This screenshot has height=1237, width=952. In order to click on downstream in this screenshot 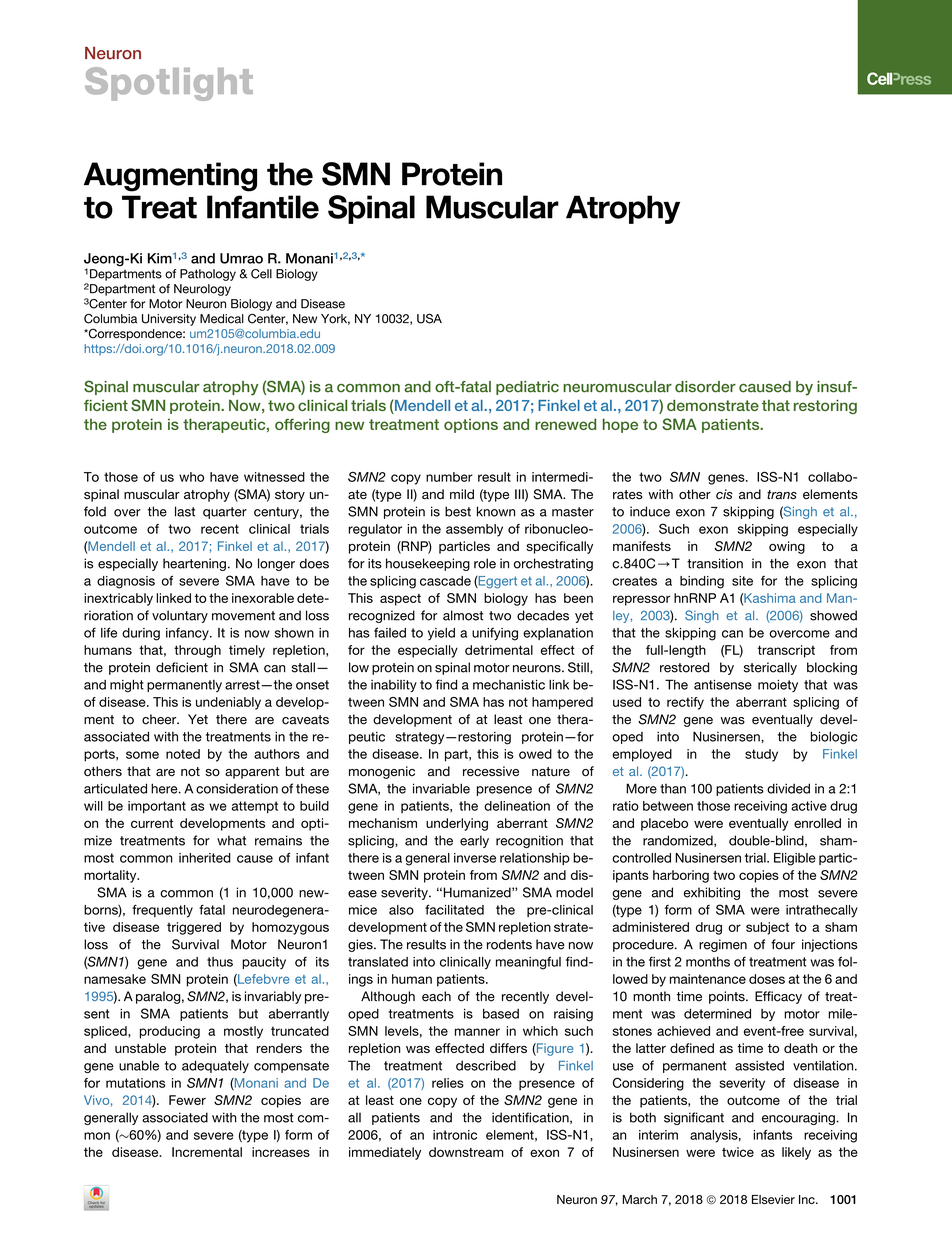, I will do `click(466, 1152)`.
